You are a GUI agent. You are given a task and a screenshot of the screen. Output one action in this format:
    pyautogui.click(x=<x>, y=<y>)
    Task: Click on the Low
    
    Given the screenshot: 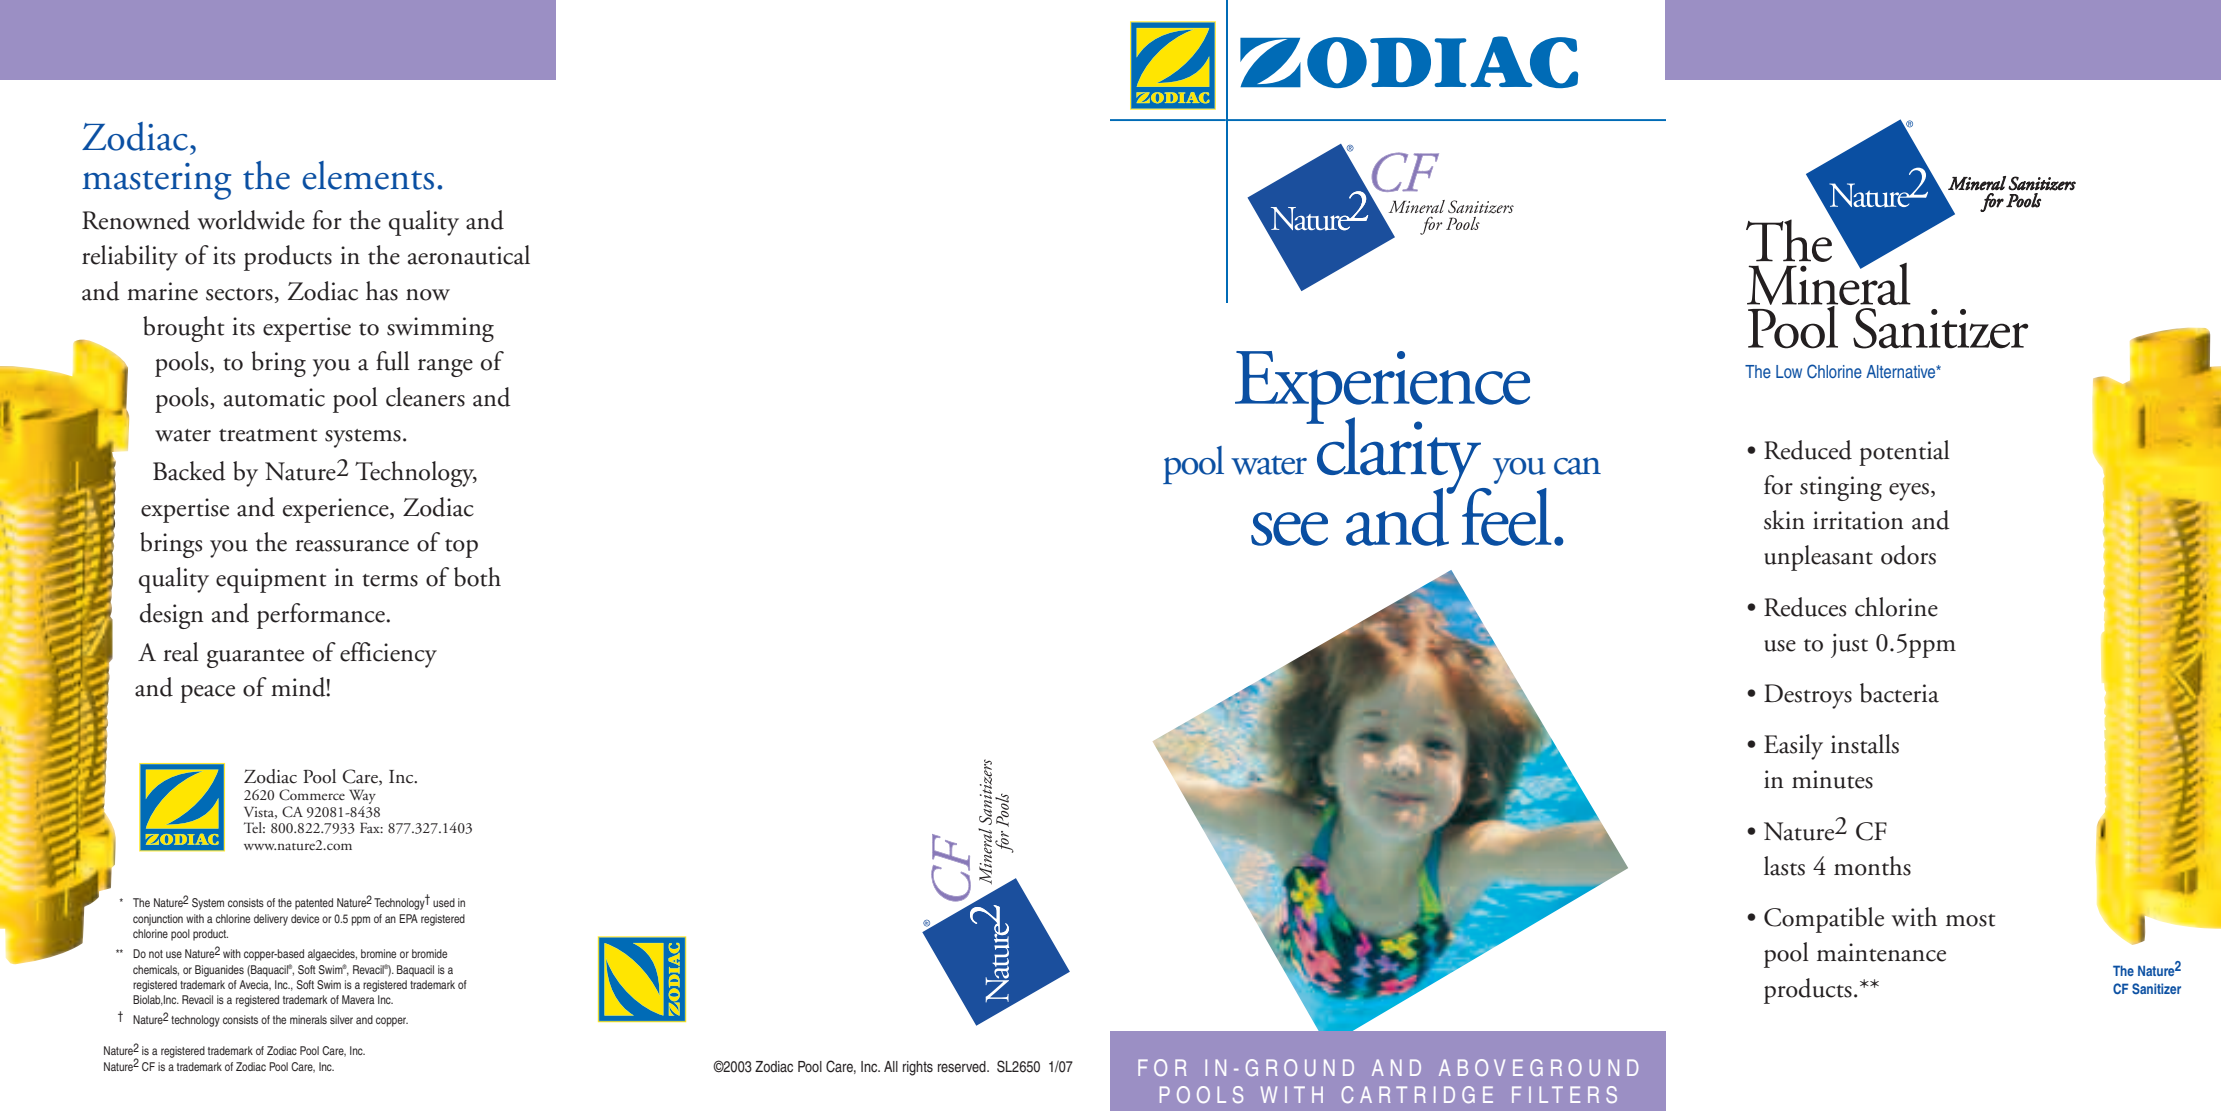 What is the action you would take?
    pyautogui.click(x=1789, y=371)
